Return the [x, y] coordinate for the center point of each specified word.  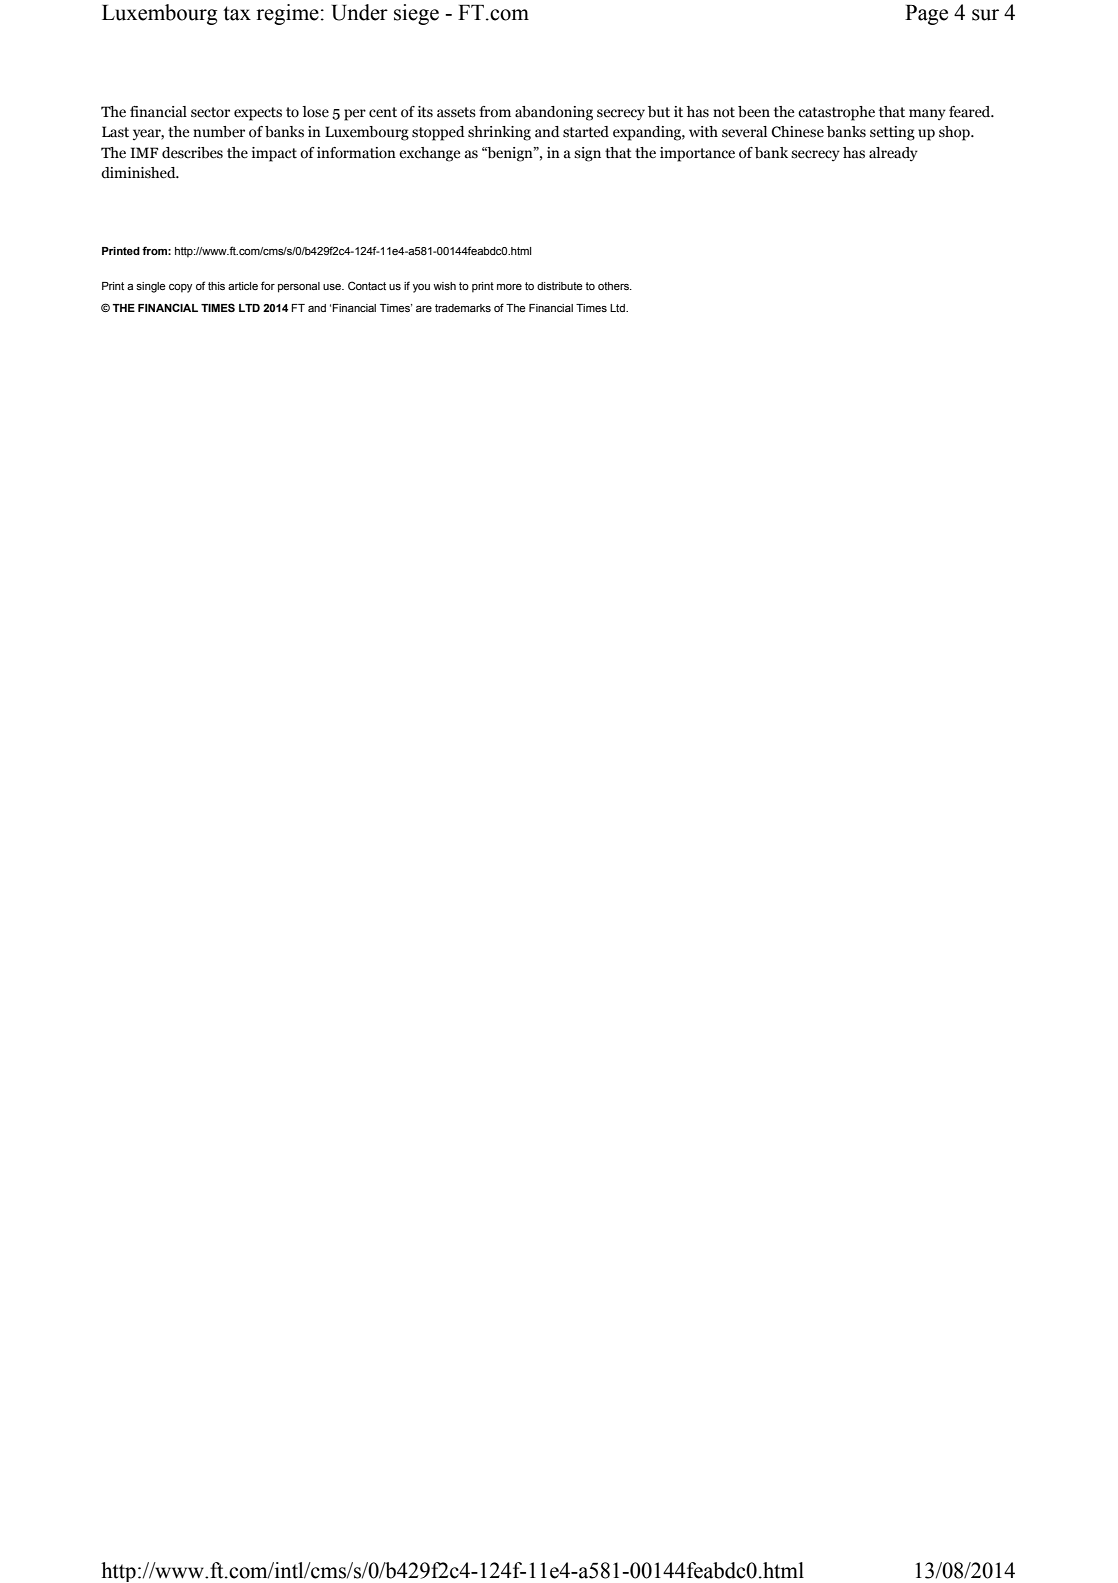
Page [926, 15]
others [614, 286]
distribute [560, 286]
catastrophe [836, 113]
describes [192, 153]
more [509, 287]
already [893, 154]
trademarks [463, 308]
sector [210, 112]
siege [416, 14]
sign [587, 154]
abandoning [554, 113]
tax [237, 13]
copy [180, 288]
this [216, 286]
